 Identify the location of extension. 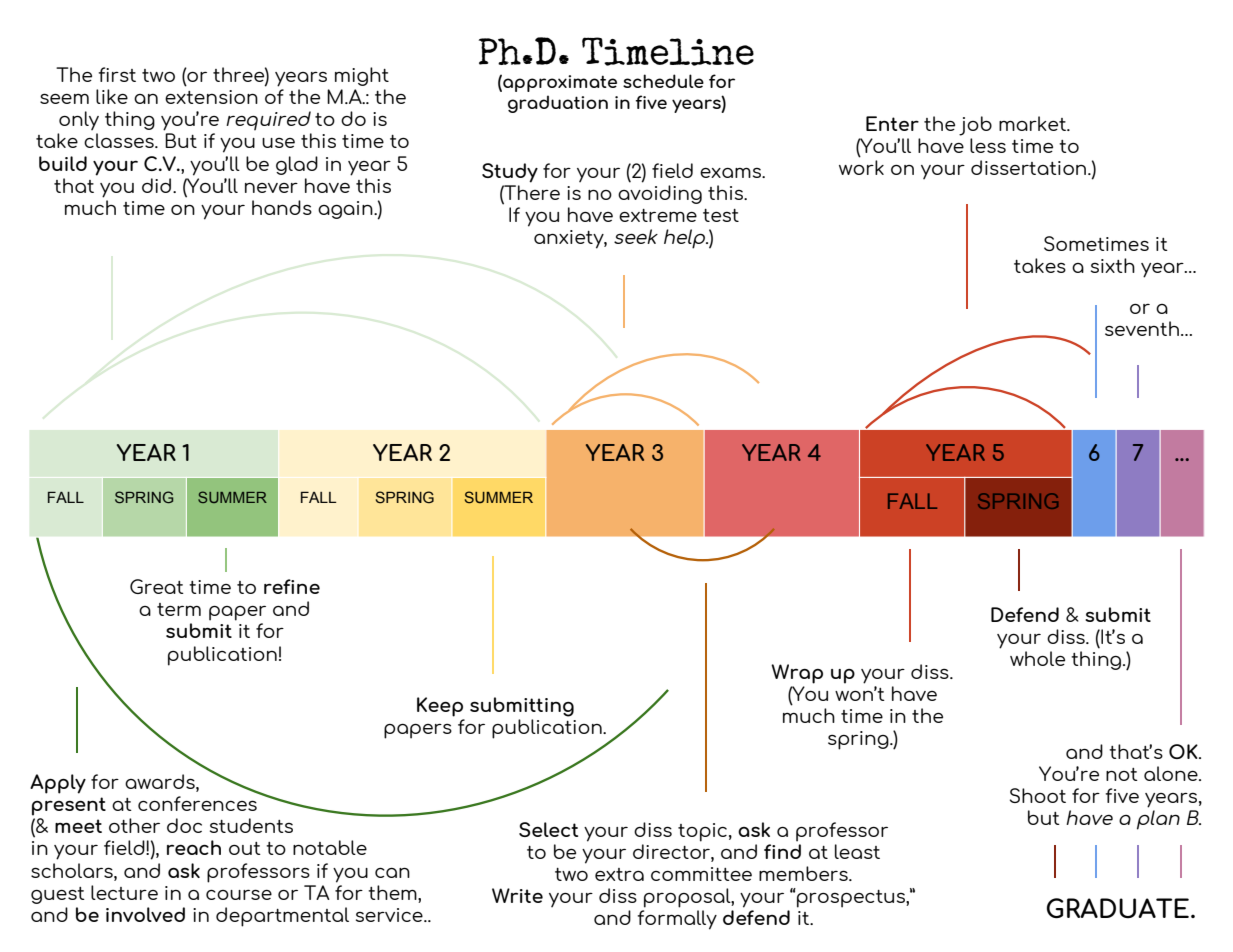
(211, 97).
